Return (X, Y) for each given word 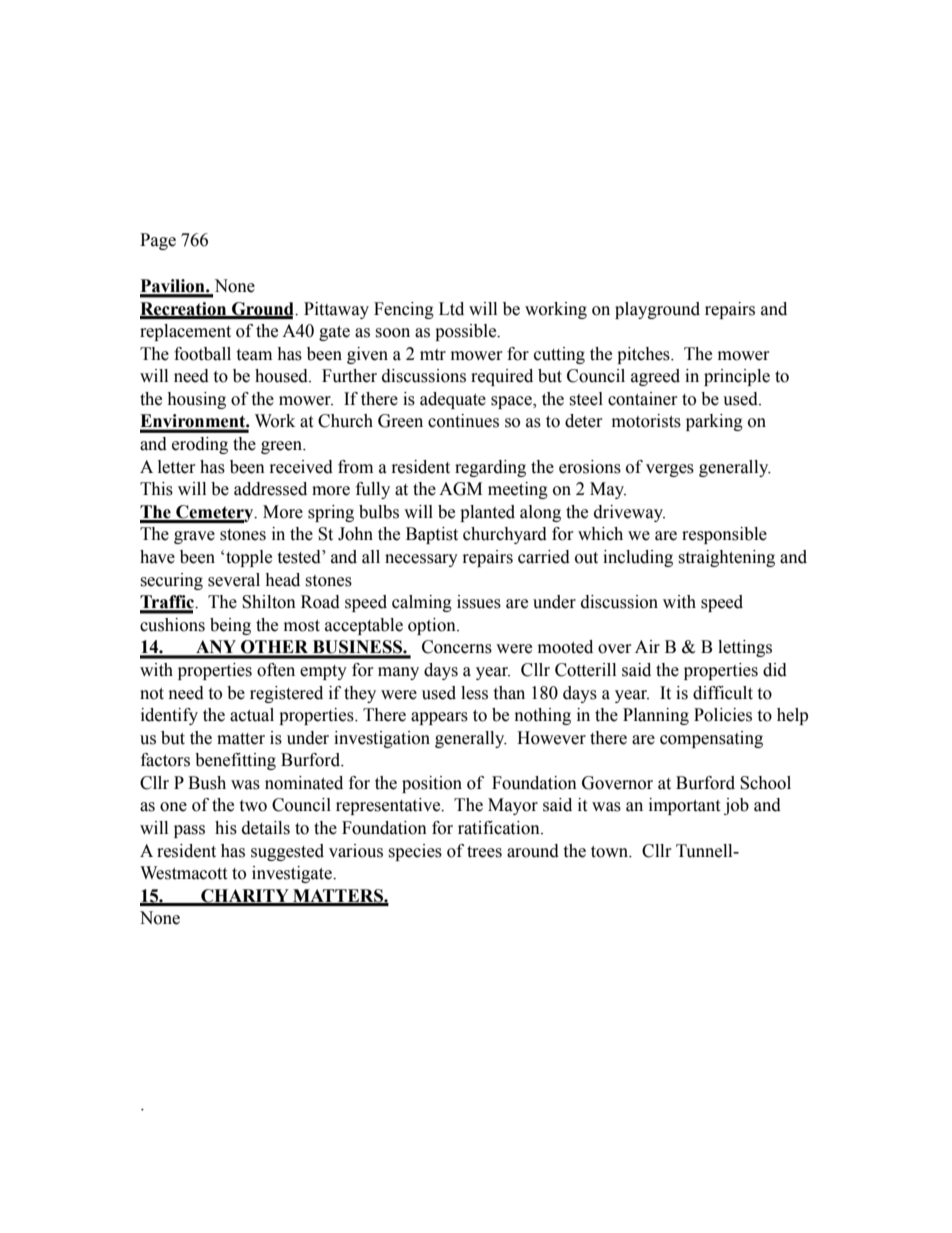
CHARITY (245, 897)
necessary (421, 560)
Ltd (451, 309)
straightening (726, 558)
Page (158, 241)
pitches (644, 355)
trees (484, 852)
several (234, 580)
